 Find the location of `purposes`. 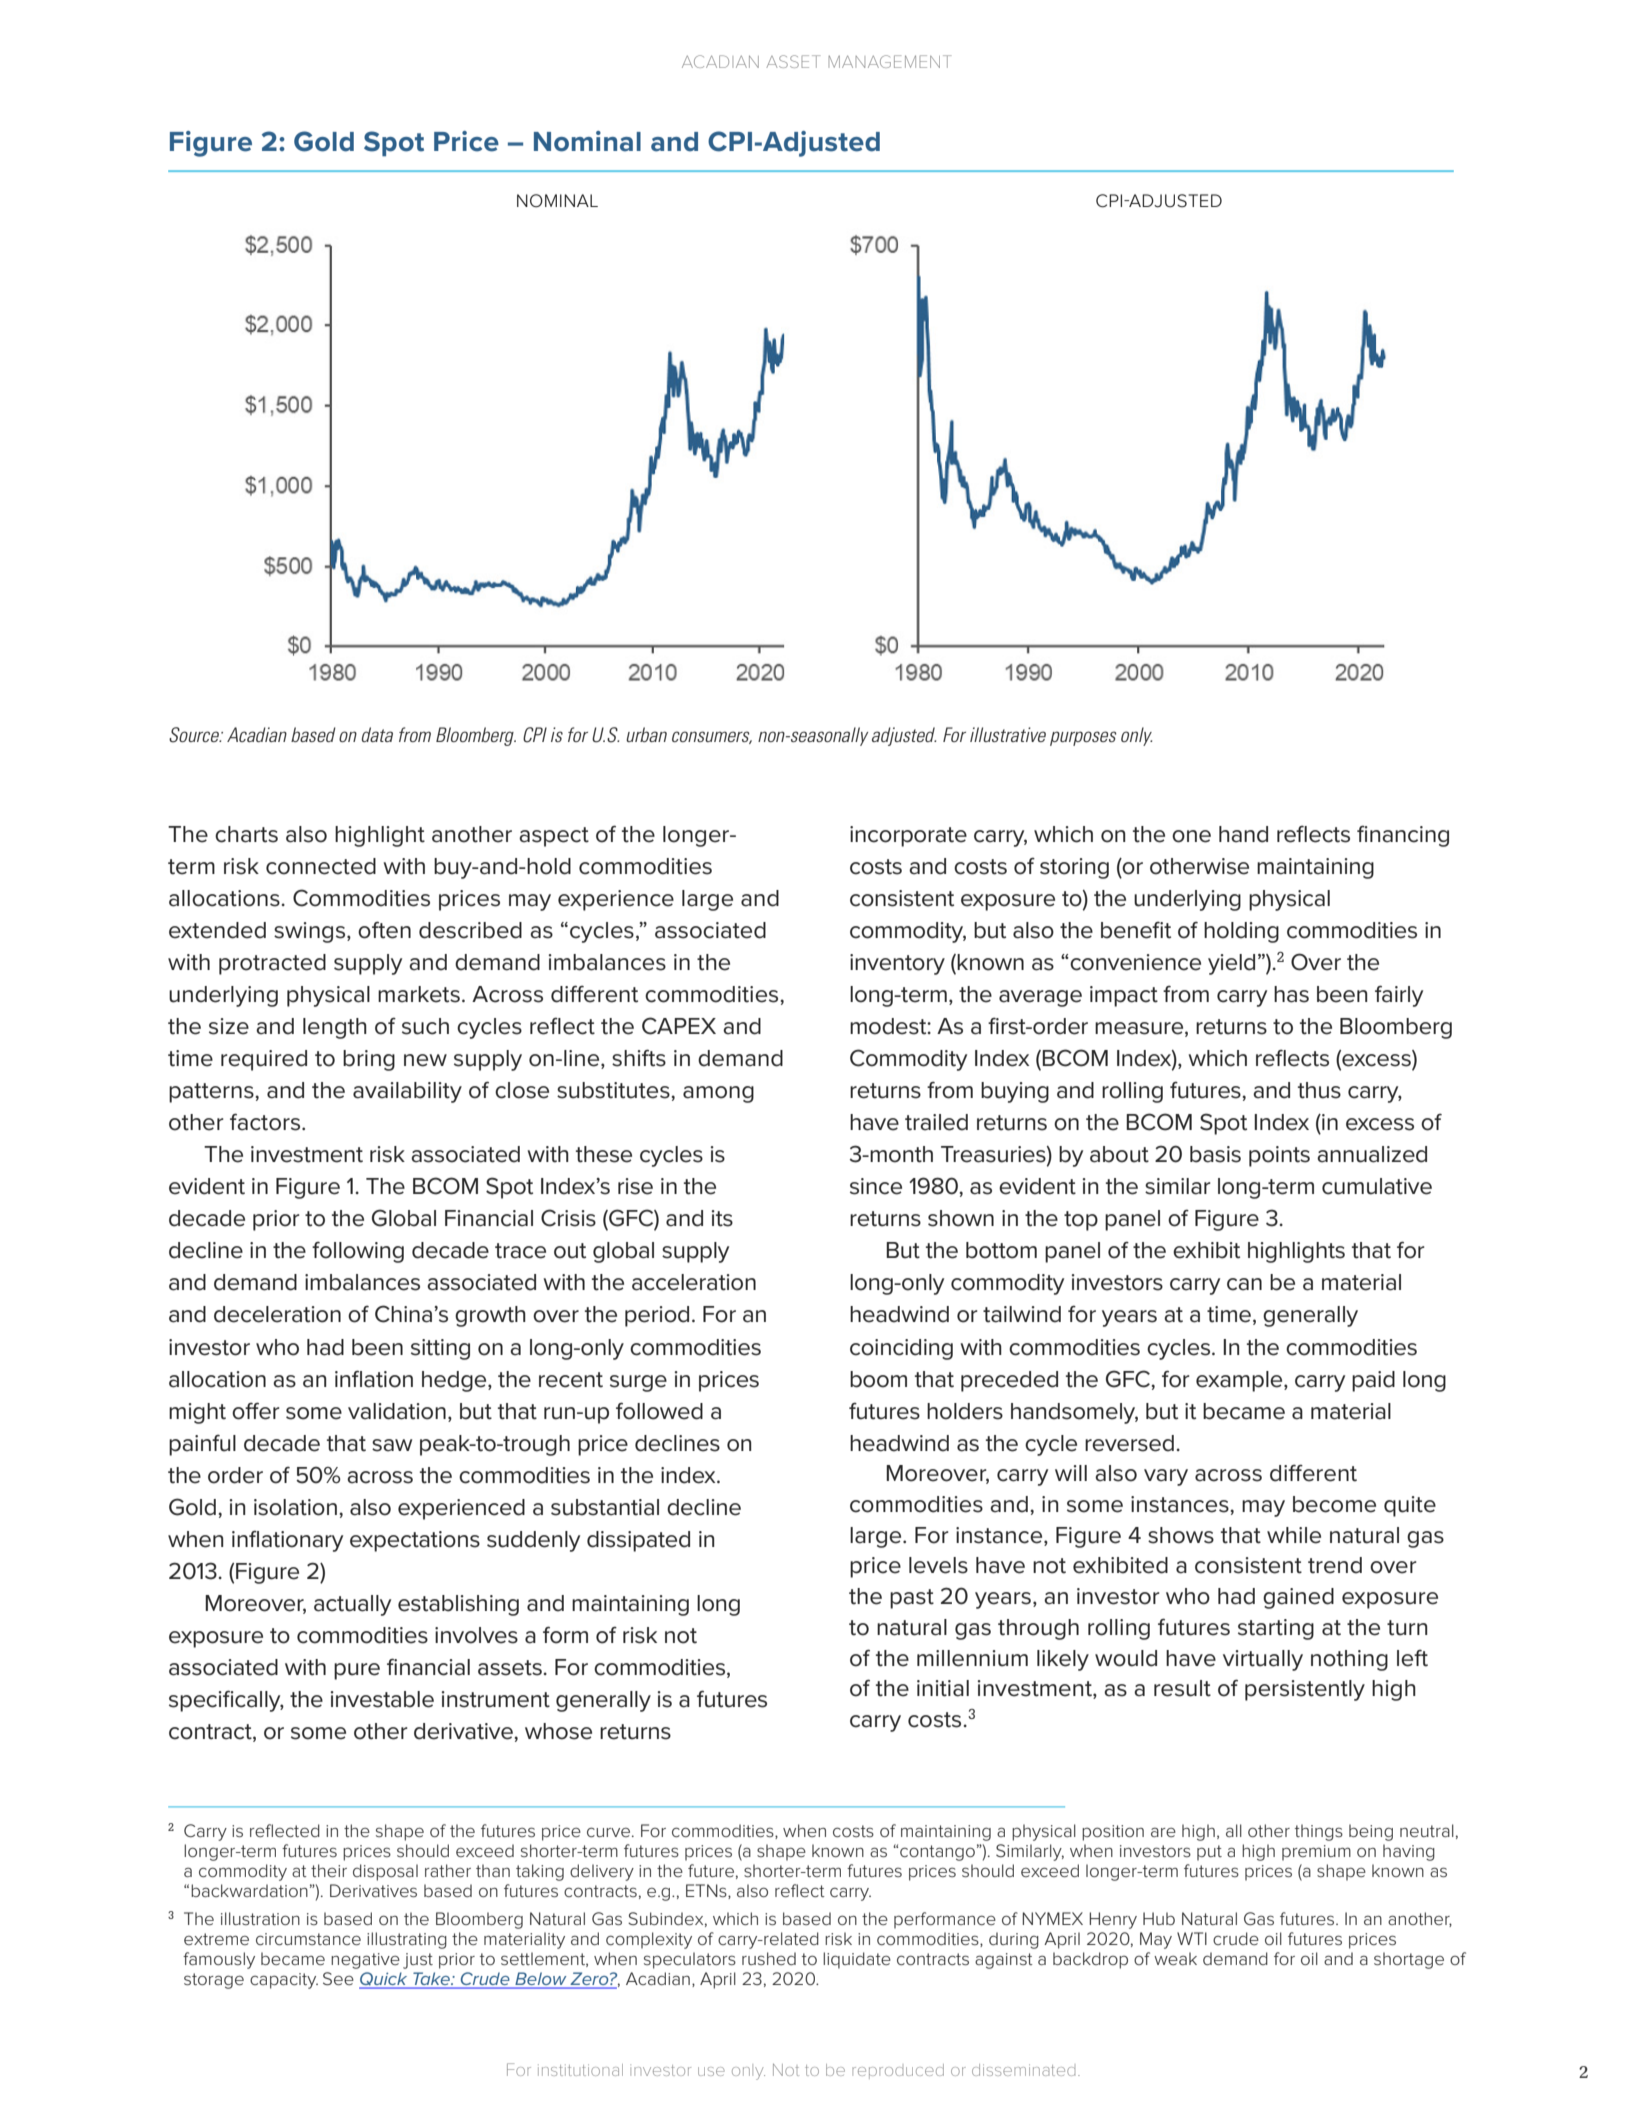

purposes is located at coordinates (1083, 738).
